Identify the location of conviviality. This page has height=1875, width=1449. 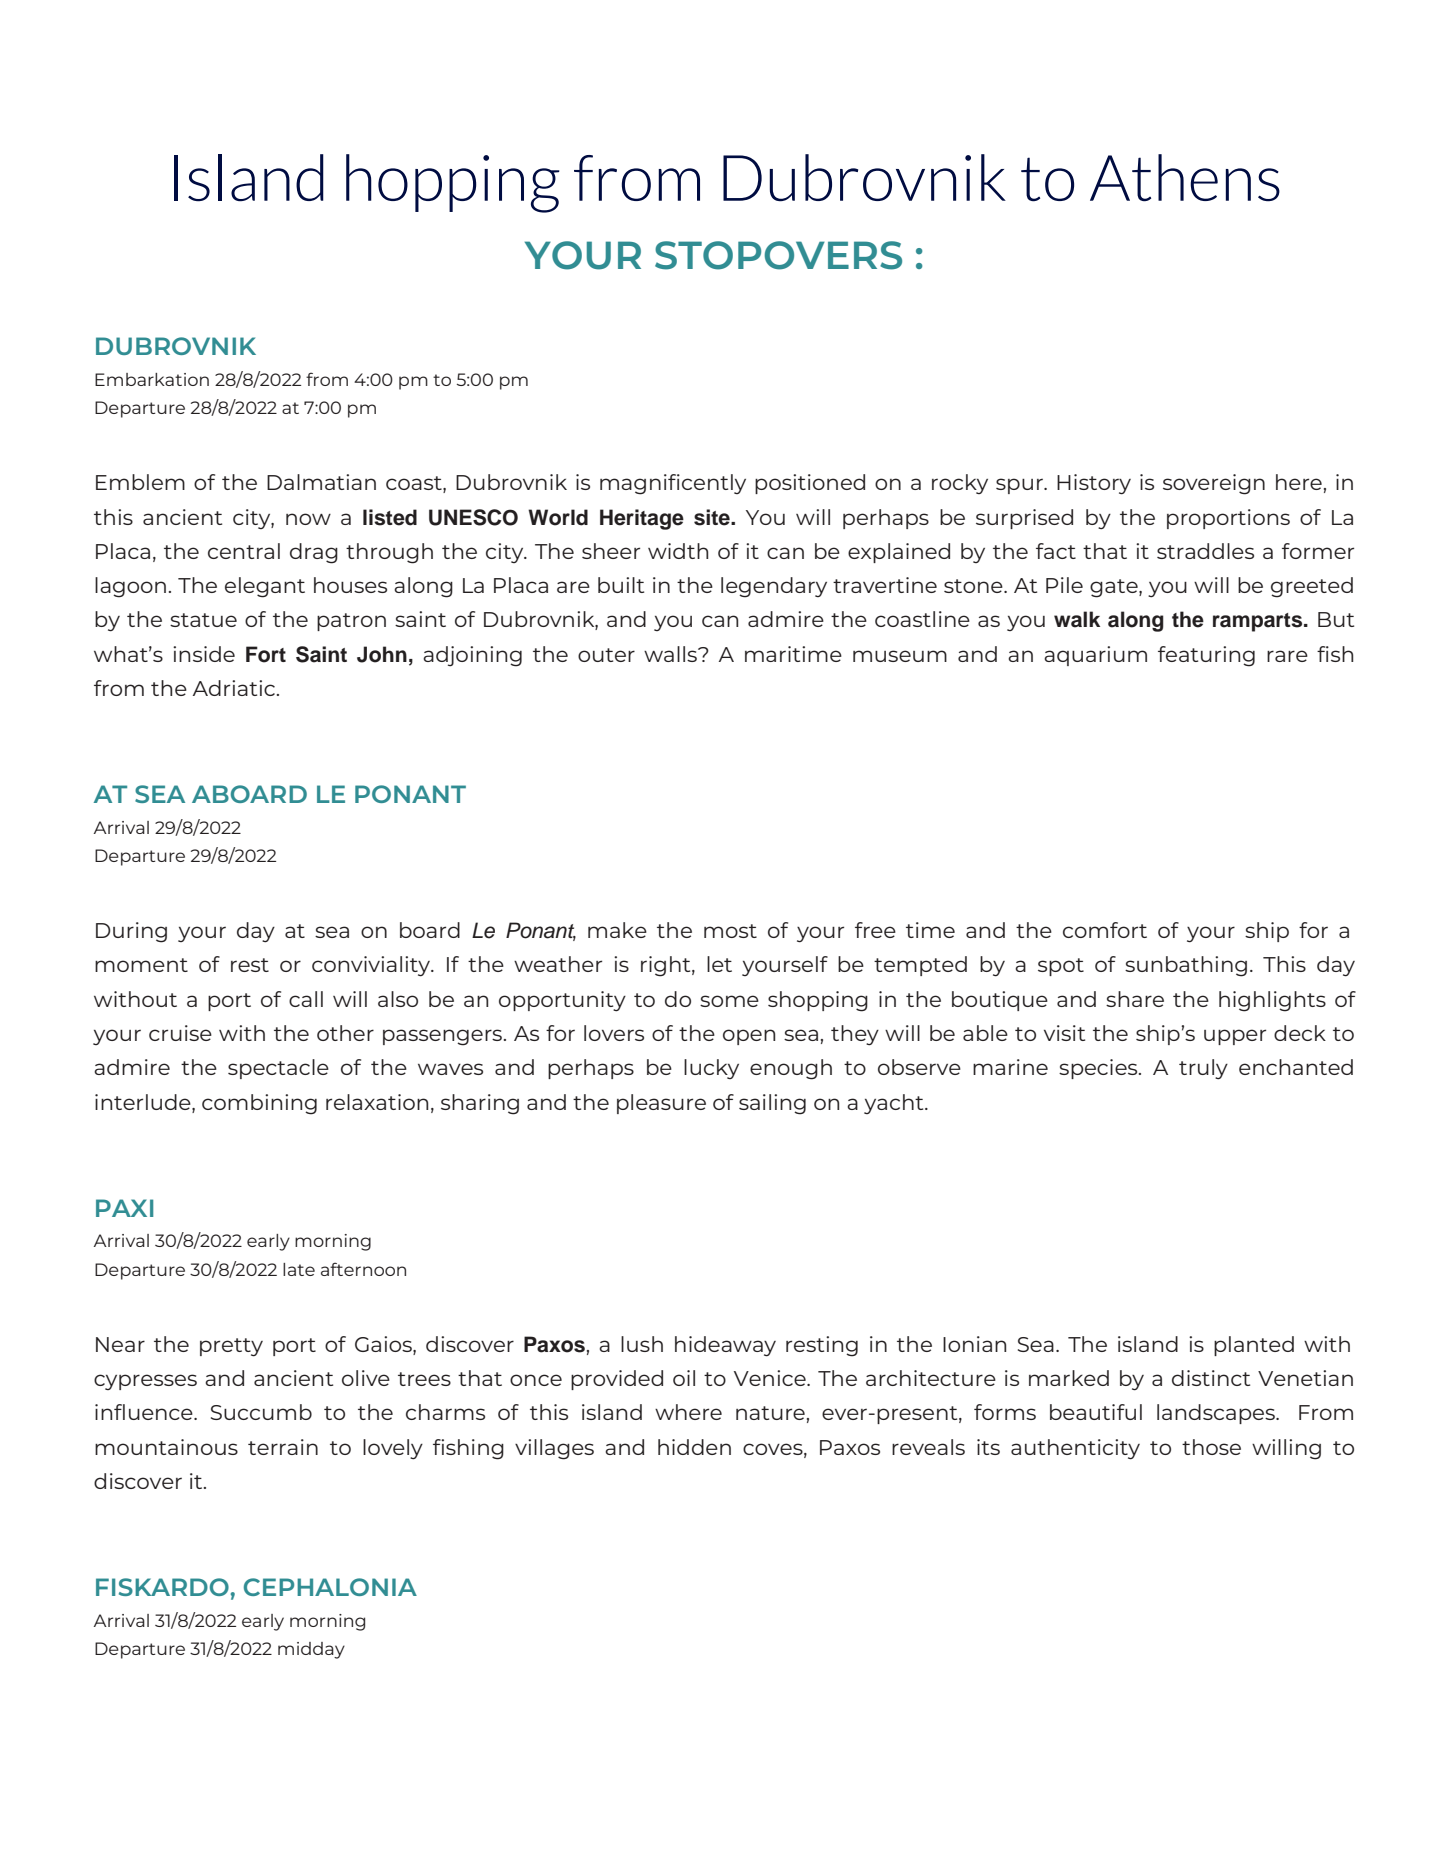
(372, 966).
